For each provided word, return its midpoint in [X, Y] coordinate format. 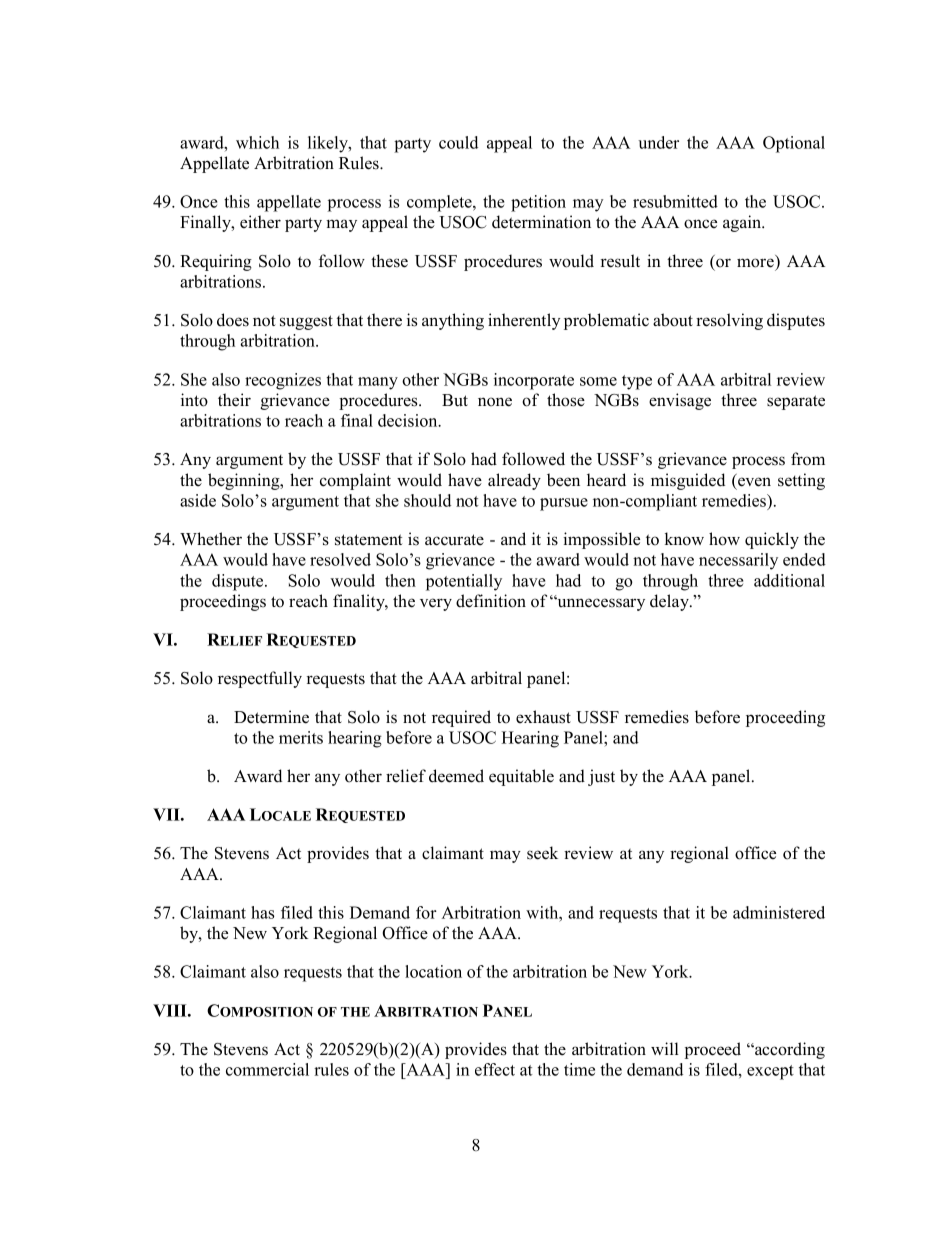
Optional [794, 144]
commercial [267, 1069]
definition [491, 601]
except [770, 1072]
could [458, 142]
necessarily [738, 561]
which [257, 142]
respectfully [260, 679]
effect [495, 1069]
